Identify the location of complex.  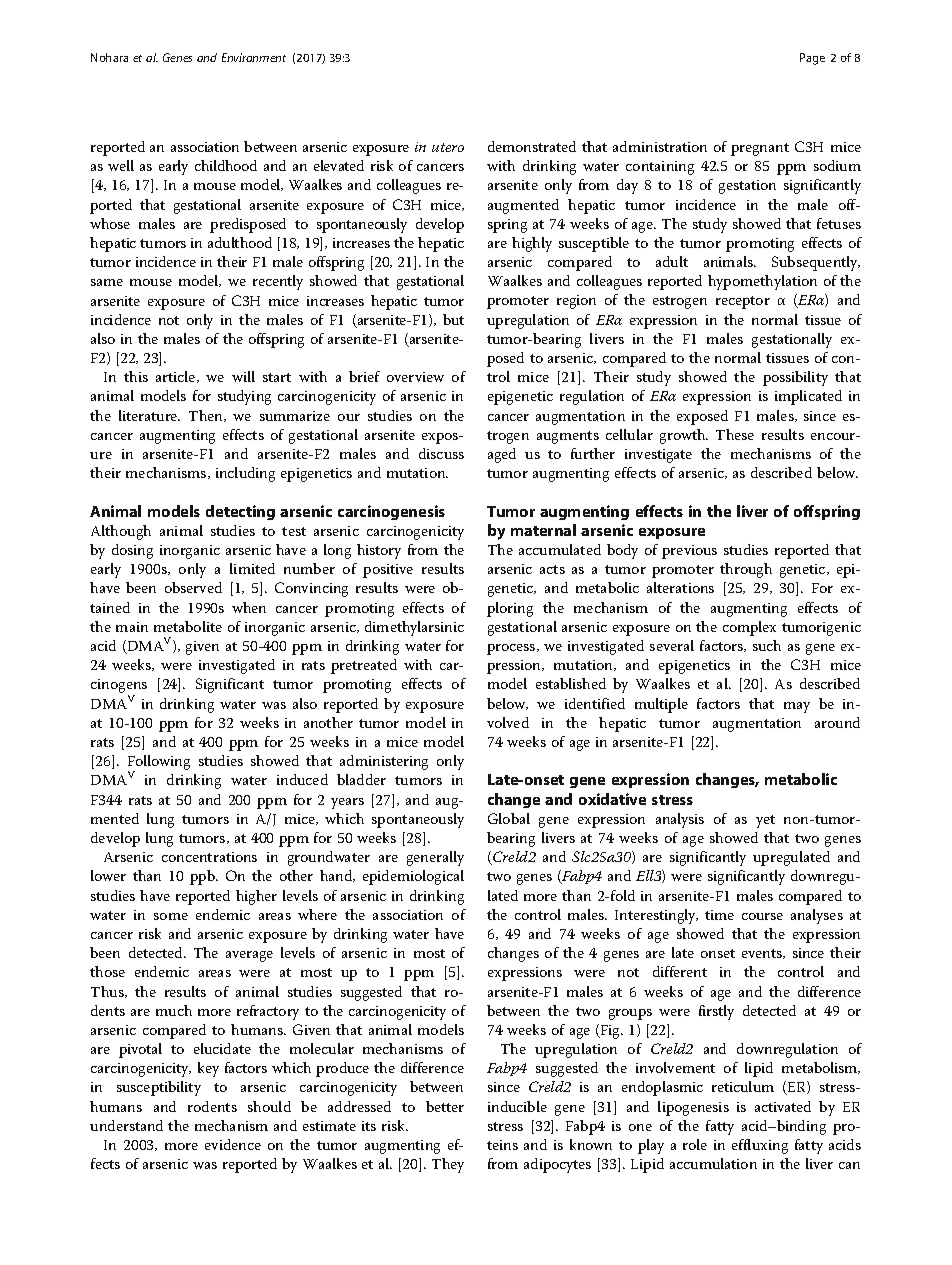
(749, 628).
